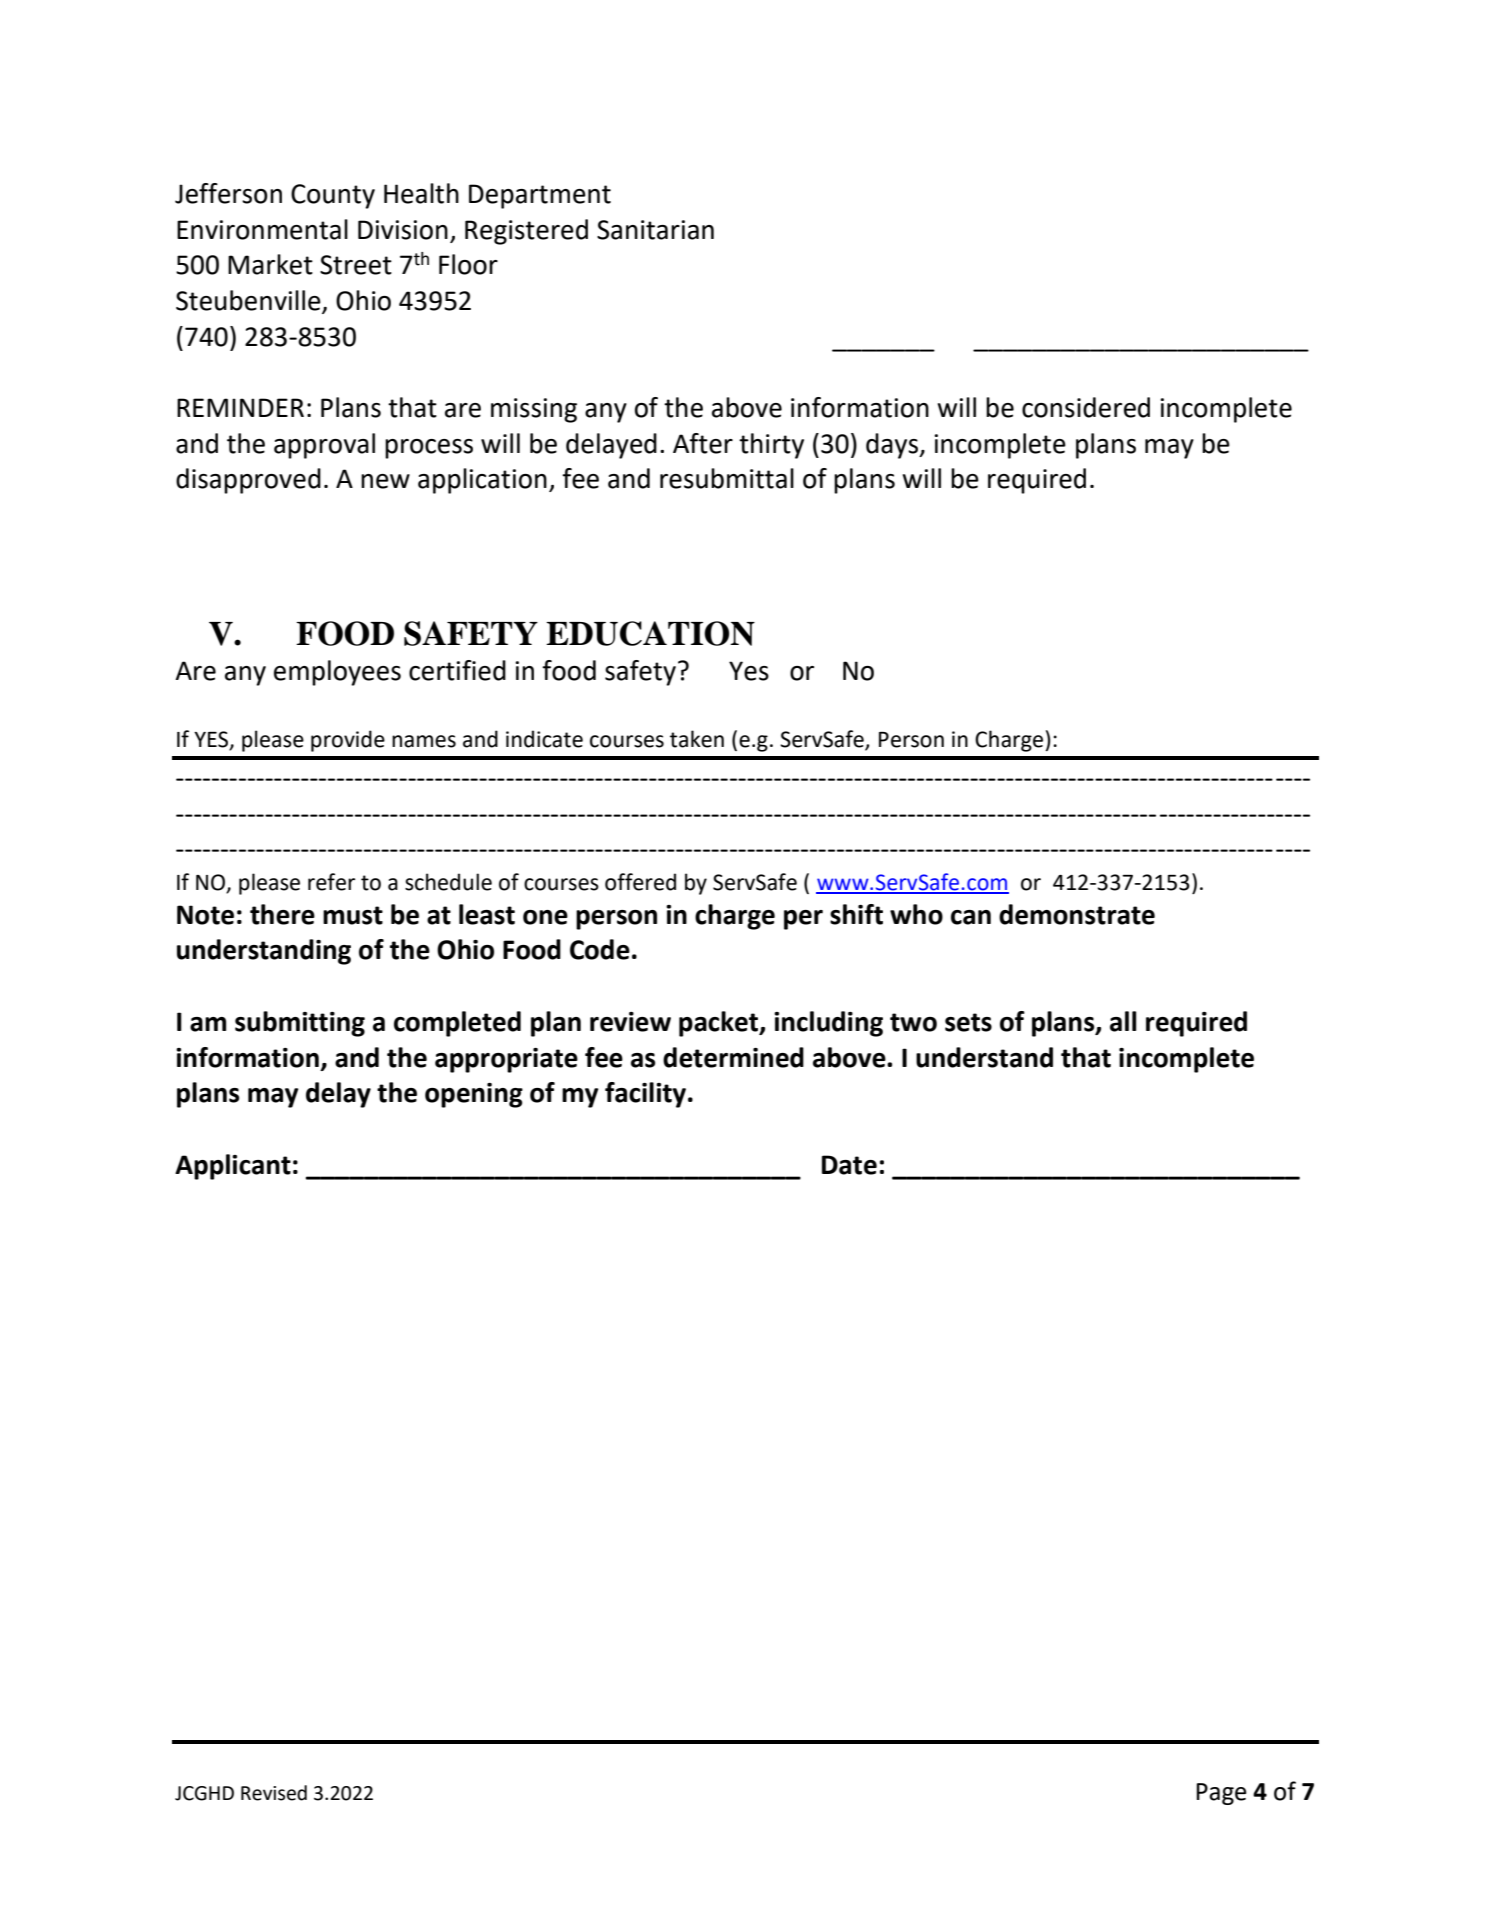 Image resolution: width=1490 pixels, height=1928 pixels. What do you see at coordinates (1086, 407) in the document?
I see `considered` at bounding box center [1086, 407].
